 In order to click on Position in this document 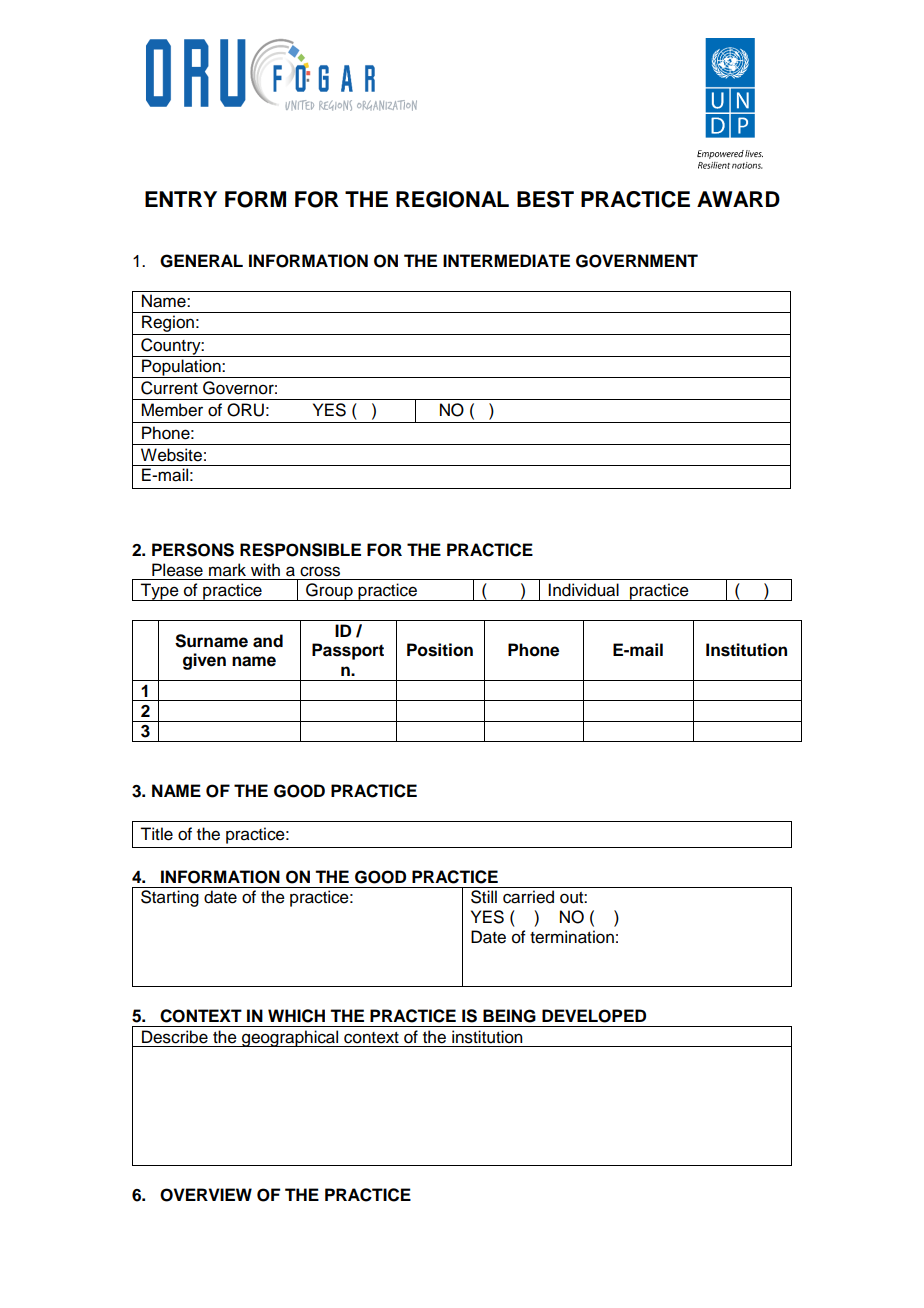, I will do `click(440, 650)`.
